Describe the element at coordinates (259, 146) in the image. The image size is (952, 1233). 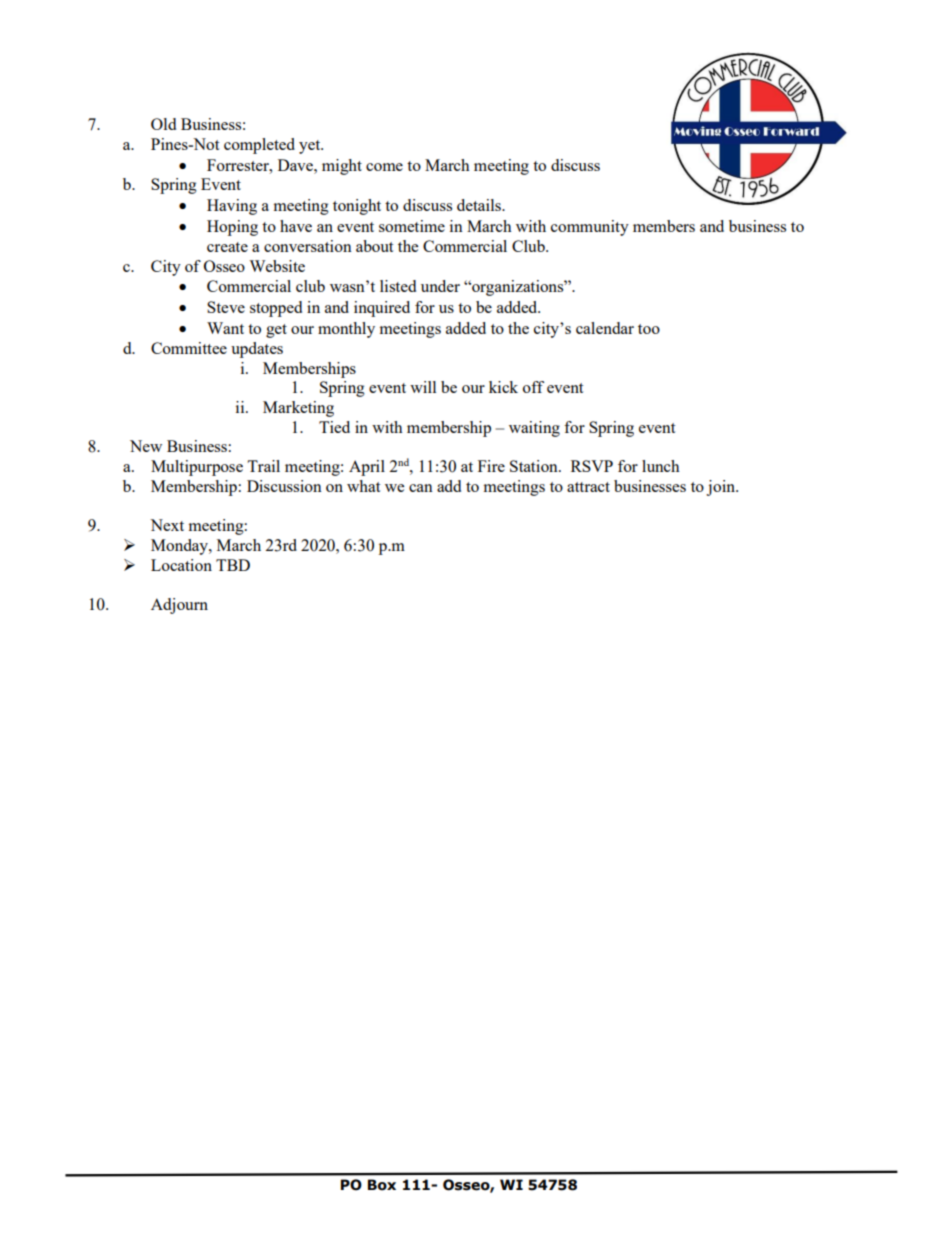
I see `completed` at that location.
